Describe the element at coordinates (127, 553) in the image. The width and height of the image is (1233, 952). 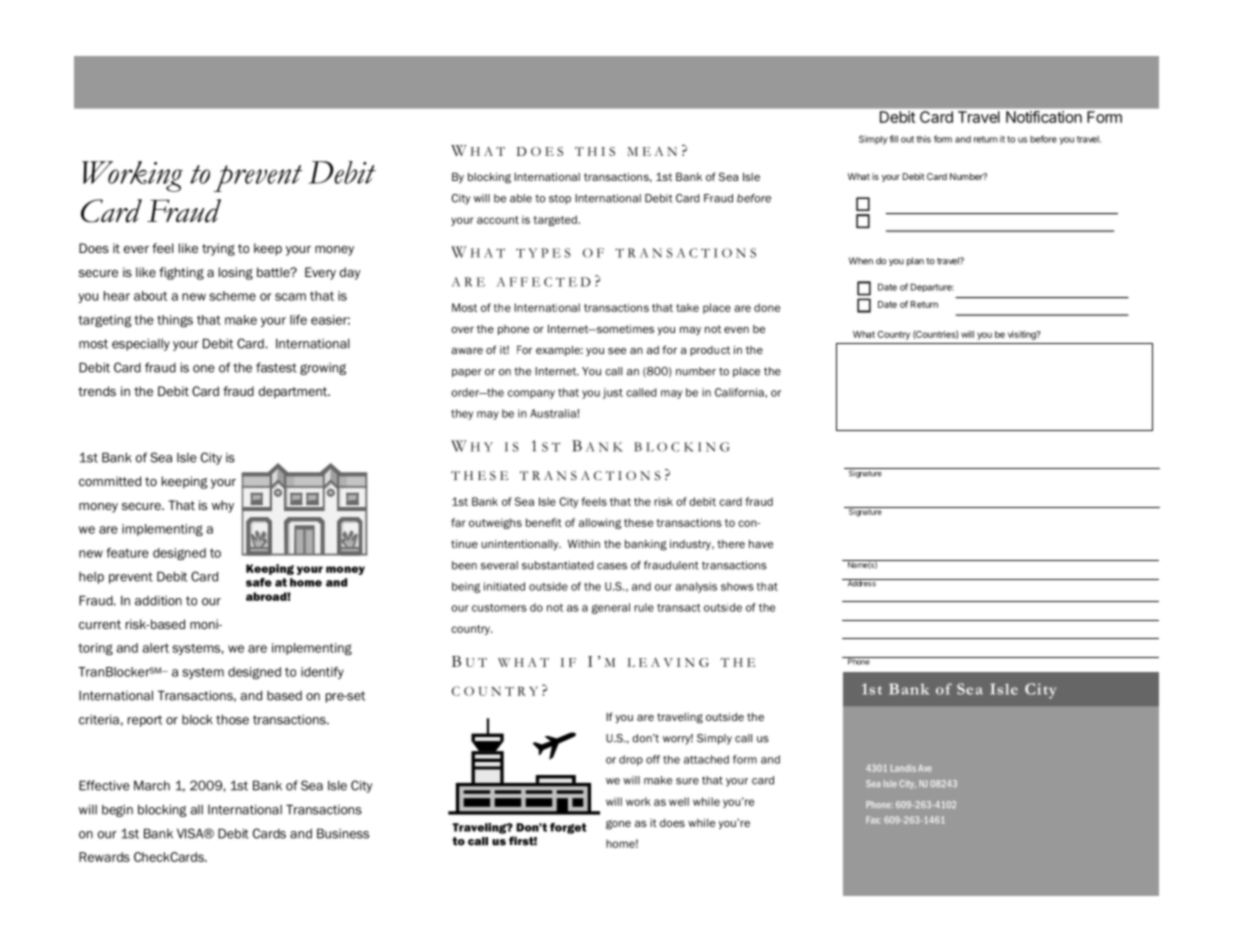
I see `feature` at that location.
